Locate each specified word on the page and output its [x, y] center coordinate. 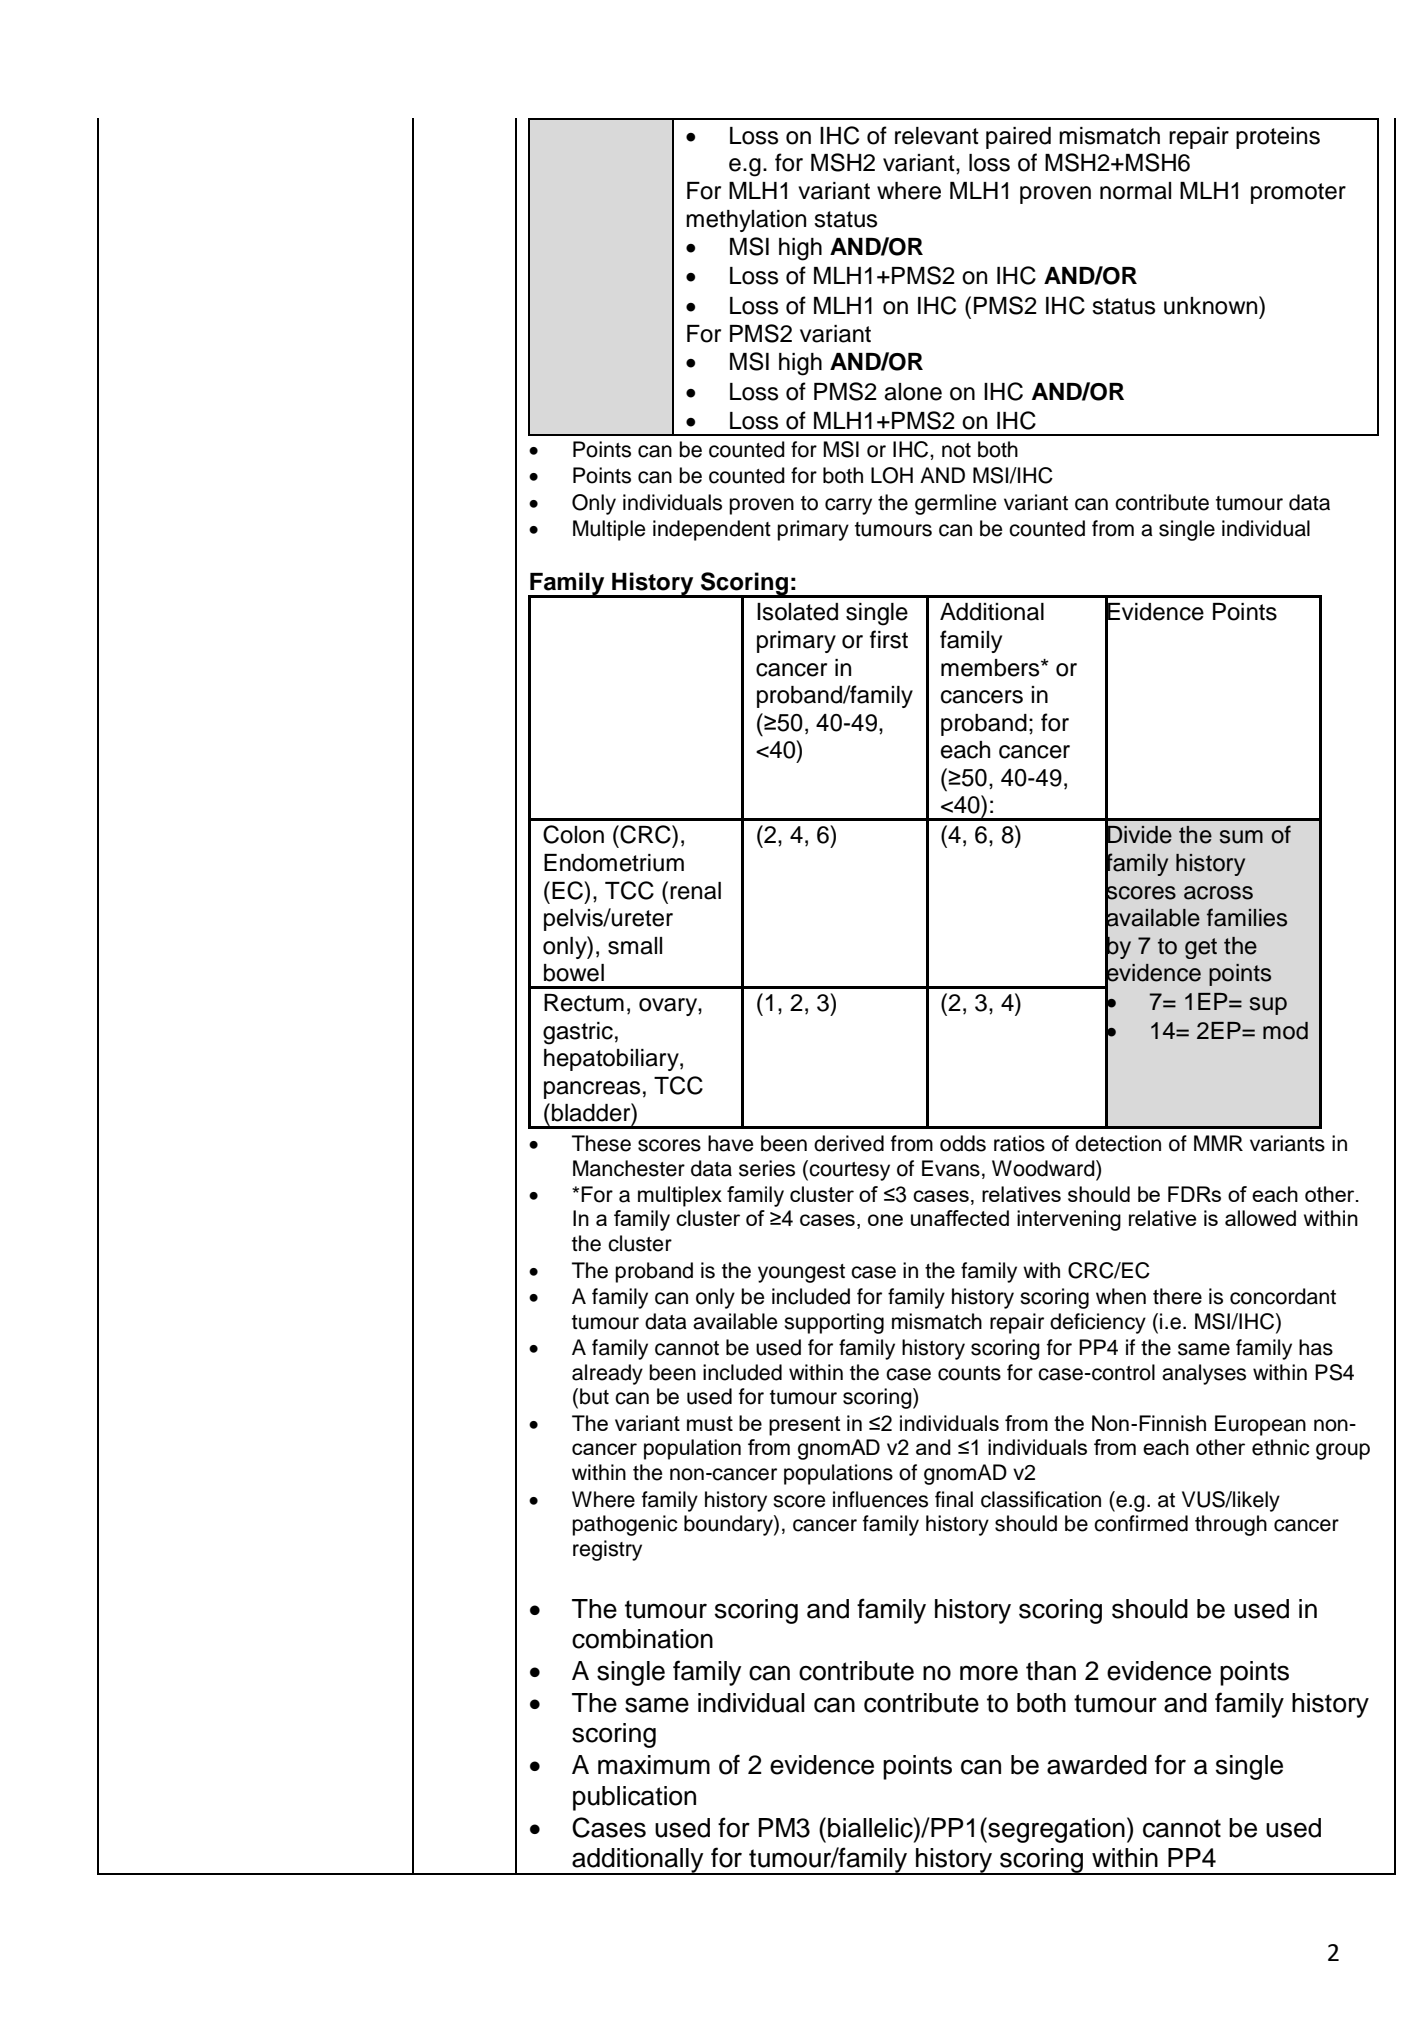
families [1247, 917]
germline [955, 504]
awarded [1097, 1765]
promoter [1298, 193]
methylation [746, 221]
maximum [654, 1765]
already [607, 1374]
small [635, 946]
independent [712, 530]
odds [963, 1143]
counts [969, 1373]
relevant [937, 136]
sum [1241, 837]
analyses [1204, 1374]
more [989, 1673]
